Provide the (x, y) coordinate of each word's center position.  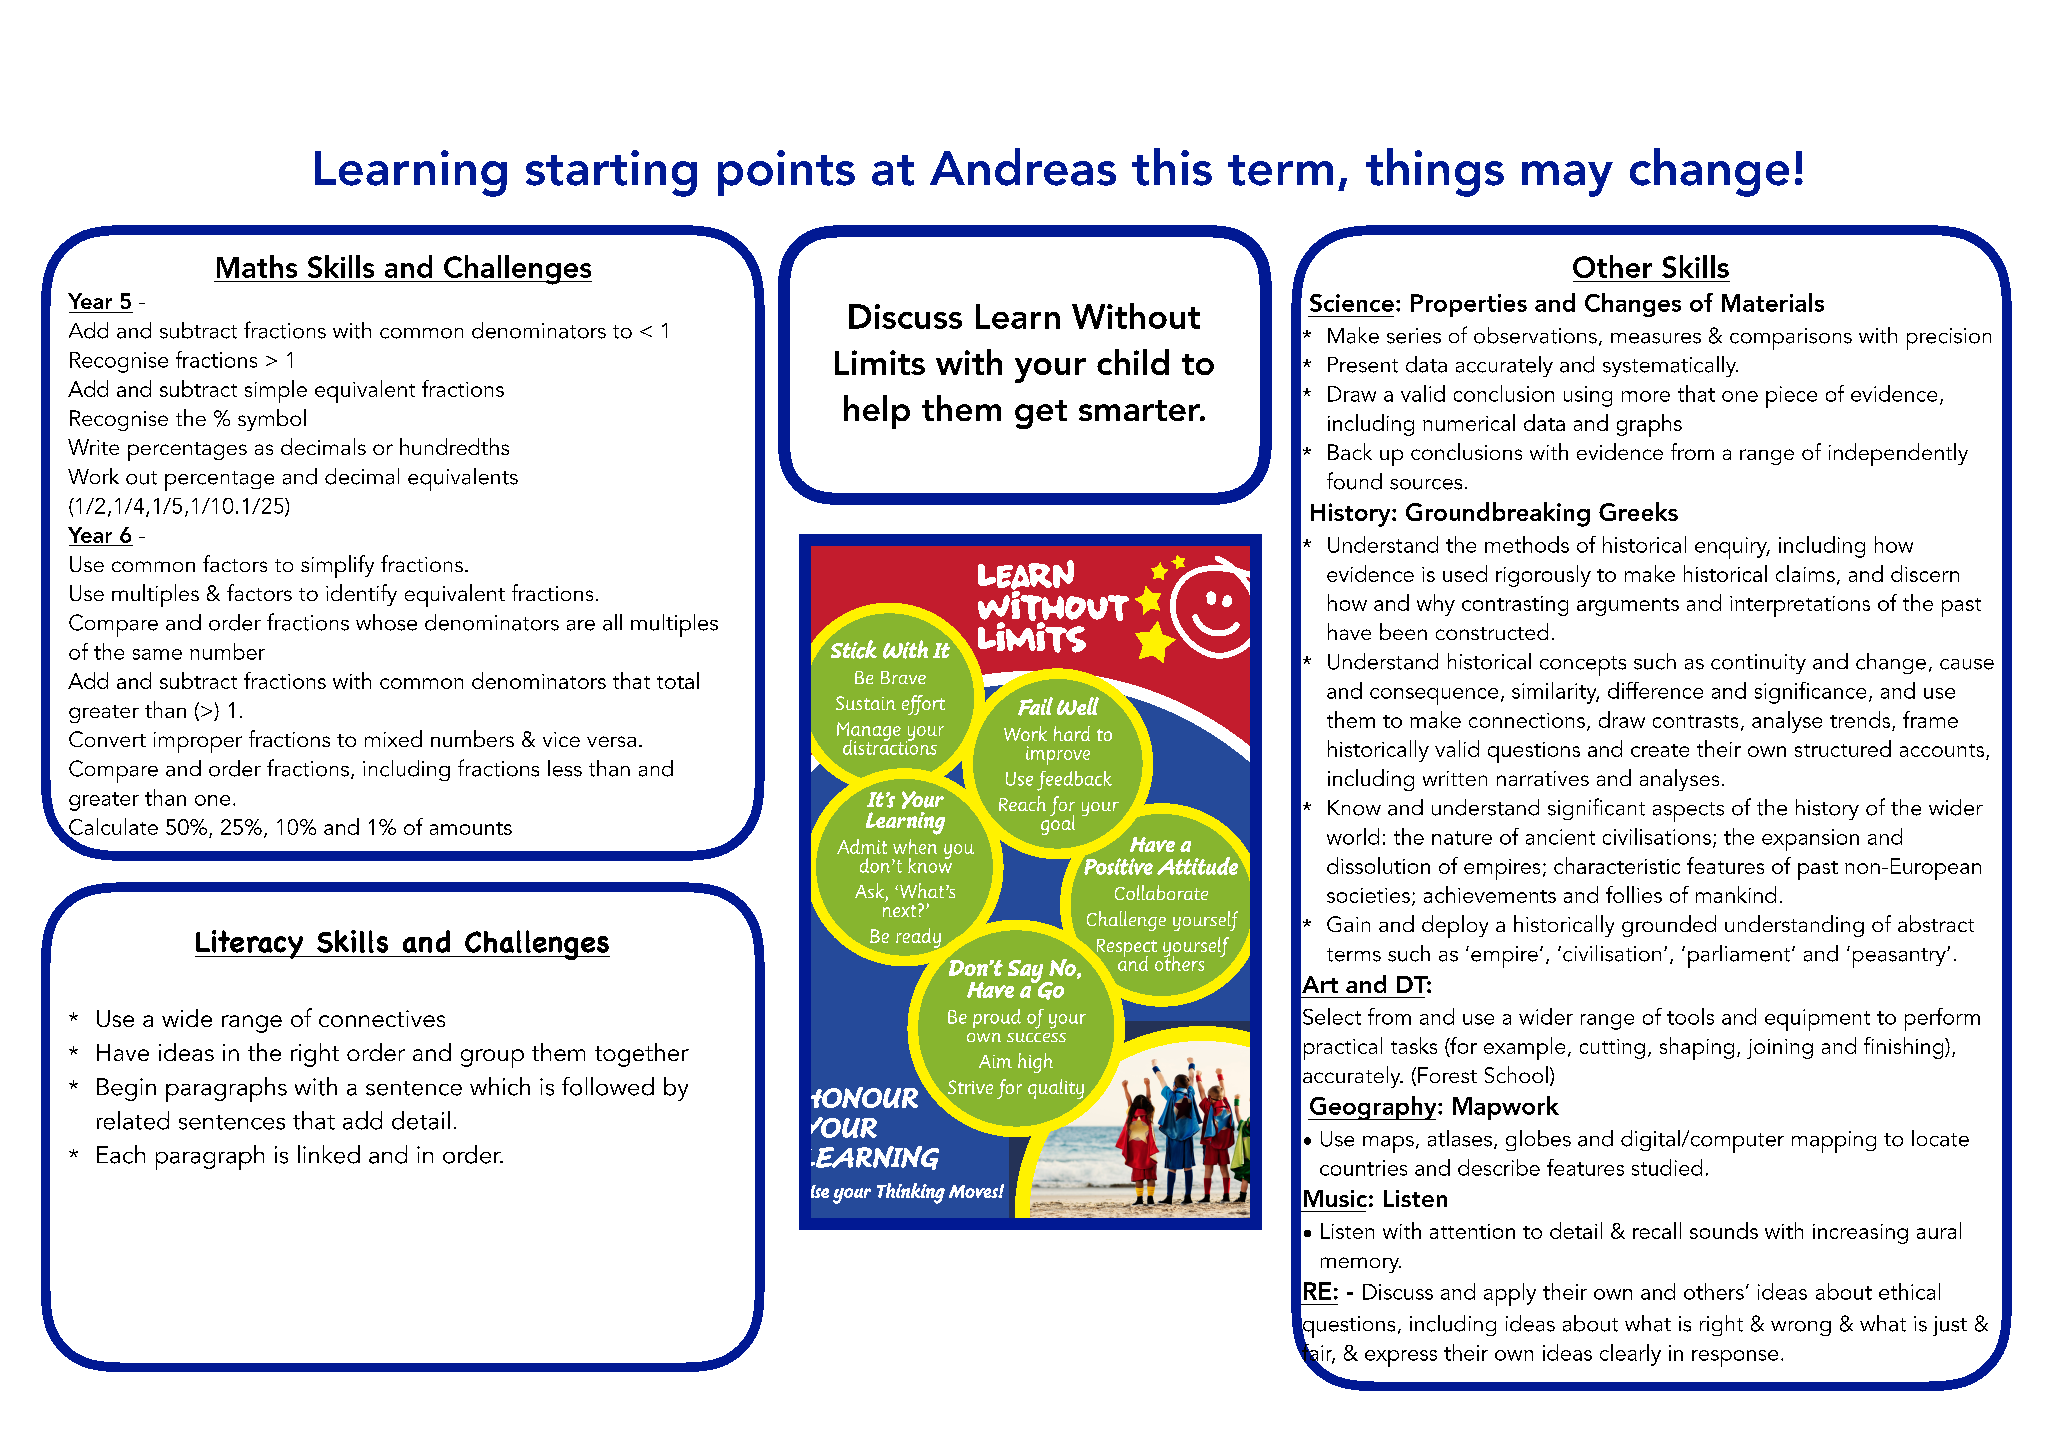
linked (329, 1154)
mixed (393, 738)
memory (1361, 1265)
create (1660, 750)
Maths (257, 266)
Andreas (1023, 167)
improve (1058, 755)
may (1567, 179)
